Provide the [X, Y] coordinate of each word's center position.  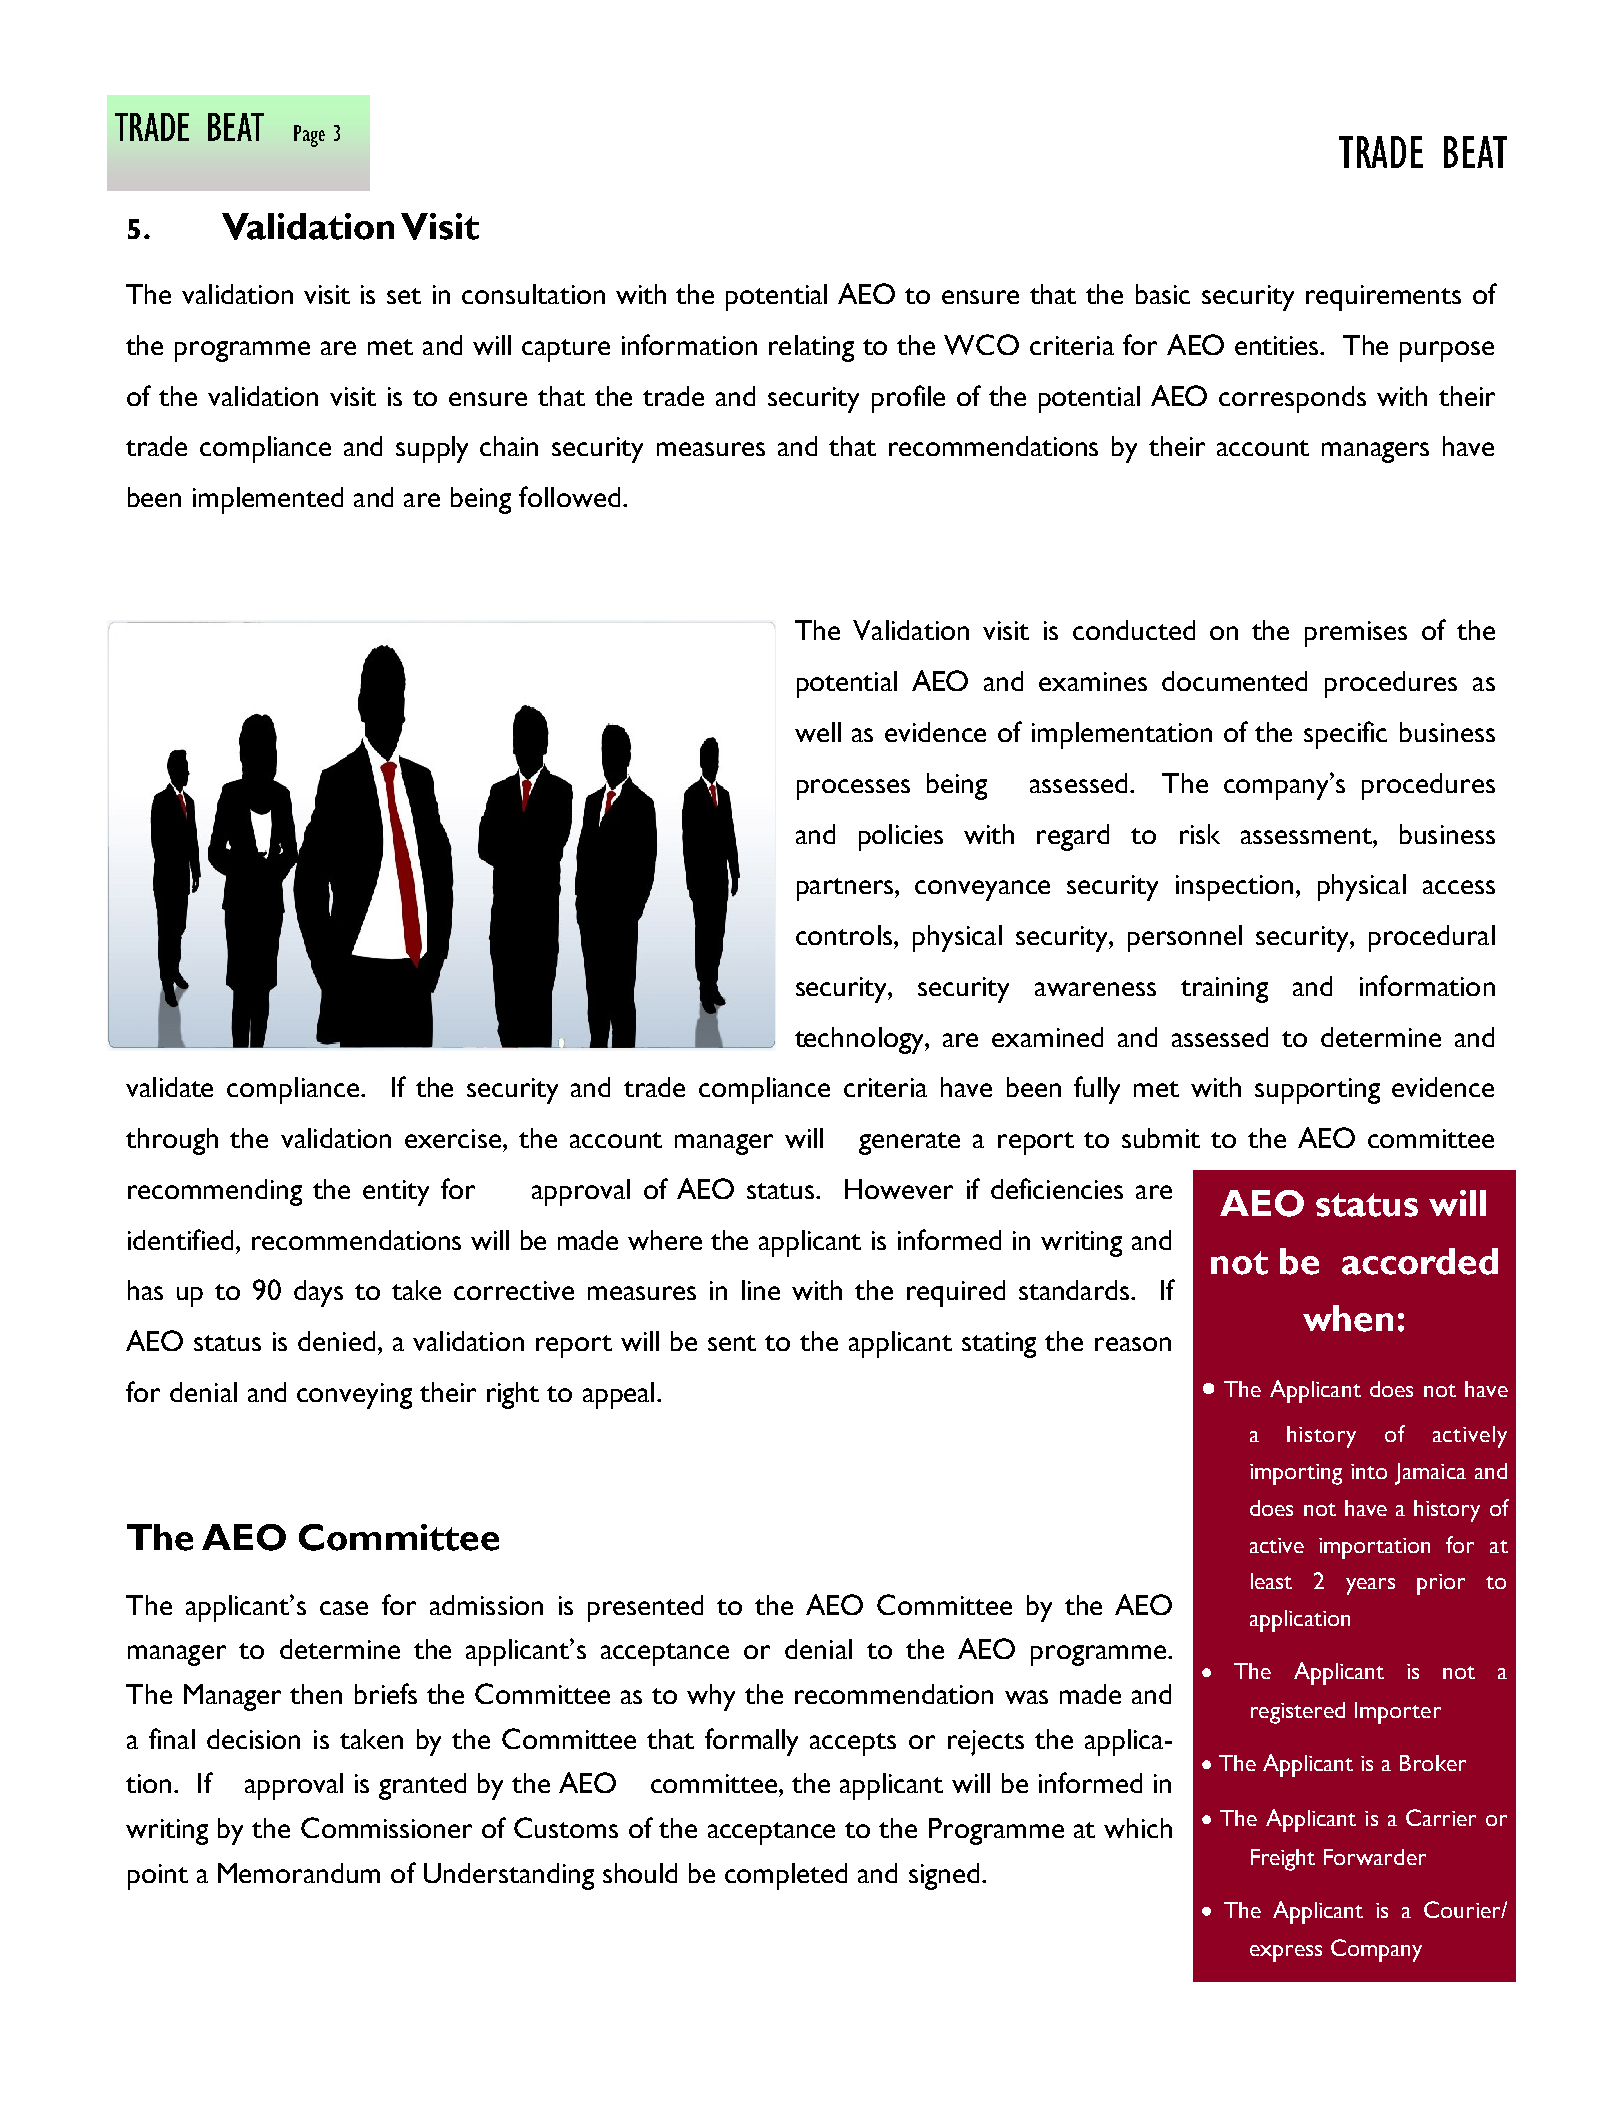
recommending [215, 1192]
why [711, 1697]
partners [846, 889]
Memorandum [299, 1873]
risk [1200, 834]
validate [169, 1087]
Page [309, 136]
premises [1356, 634]
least [1271, 1581]
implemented [268, 500]
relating [811, 348]
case [344, 1608]
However [899, 1189]
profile [908, 399]
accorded [1420, 1261]
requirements [1383, 298]
